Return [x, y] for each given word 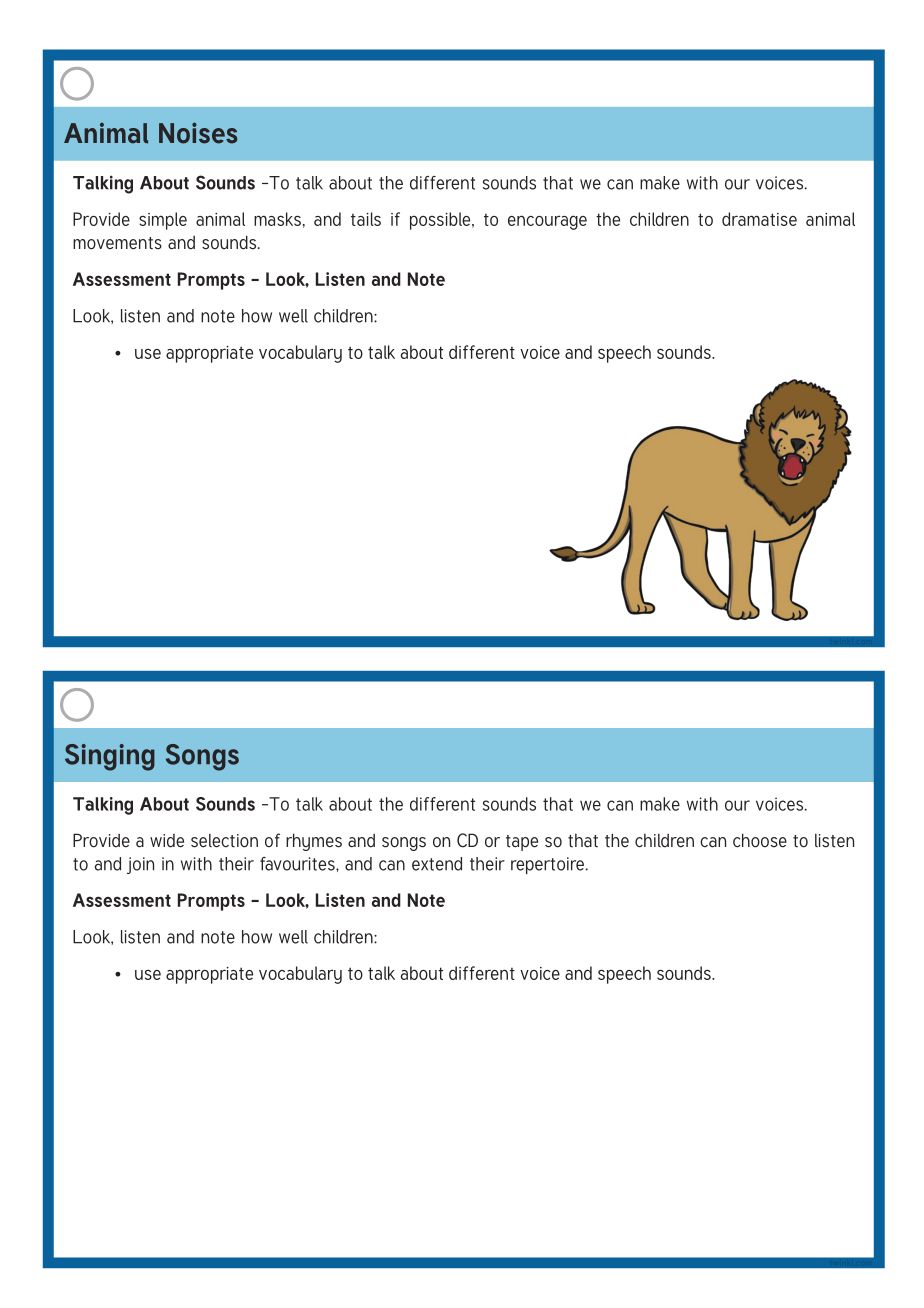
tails [366, 219]
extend [437, 864]
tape [522, 843]
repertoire [549, 865]
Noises [198, 133]
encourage [547, 222]
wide [167, 841]
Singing [110, 757]
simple [163, 221]
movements [117, 243]
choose [760, 840]
